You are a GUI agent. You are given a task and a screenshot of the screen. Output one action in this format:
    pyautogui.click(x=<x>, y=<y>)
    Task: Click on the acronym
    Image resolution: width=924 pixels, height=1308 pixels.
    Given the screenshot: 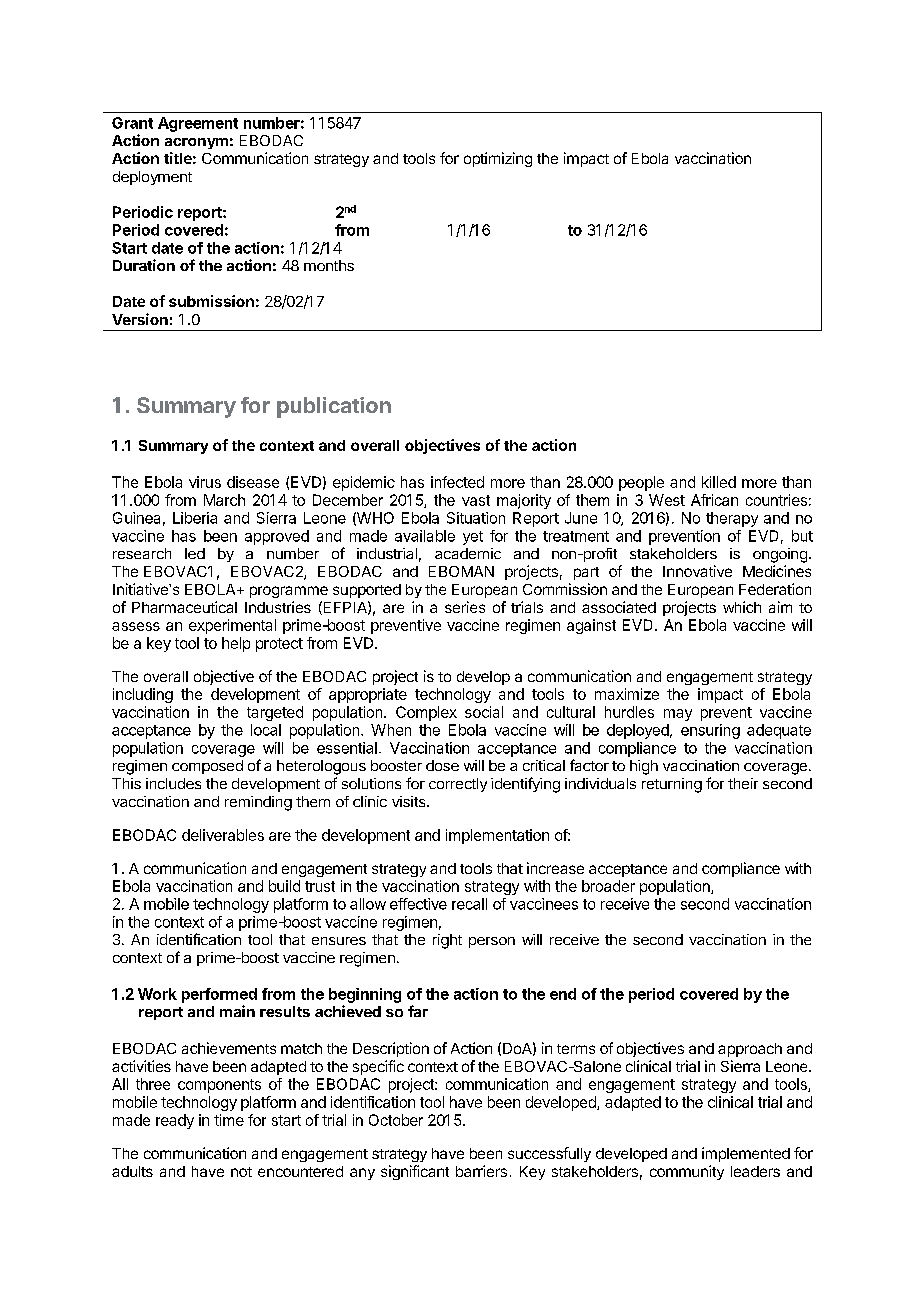 What is the action you would take?
    pyautogui.click(x=196, y=143)
